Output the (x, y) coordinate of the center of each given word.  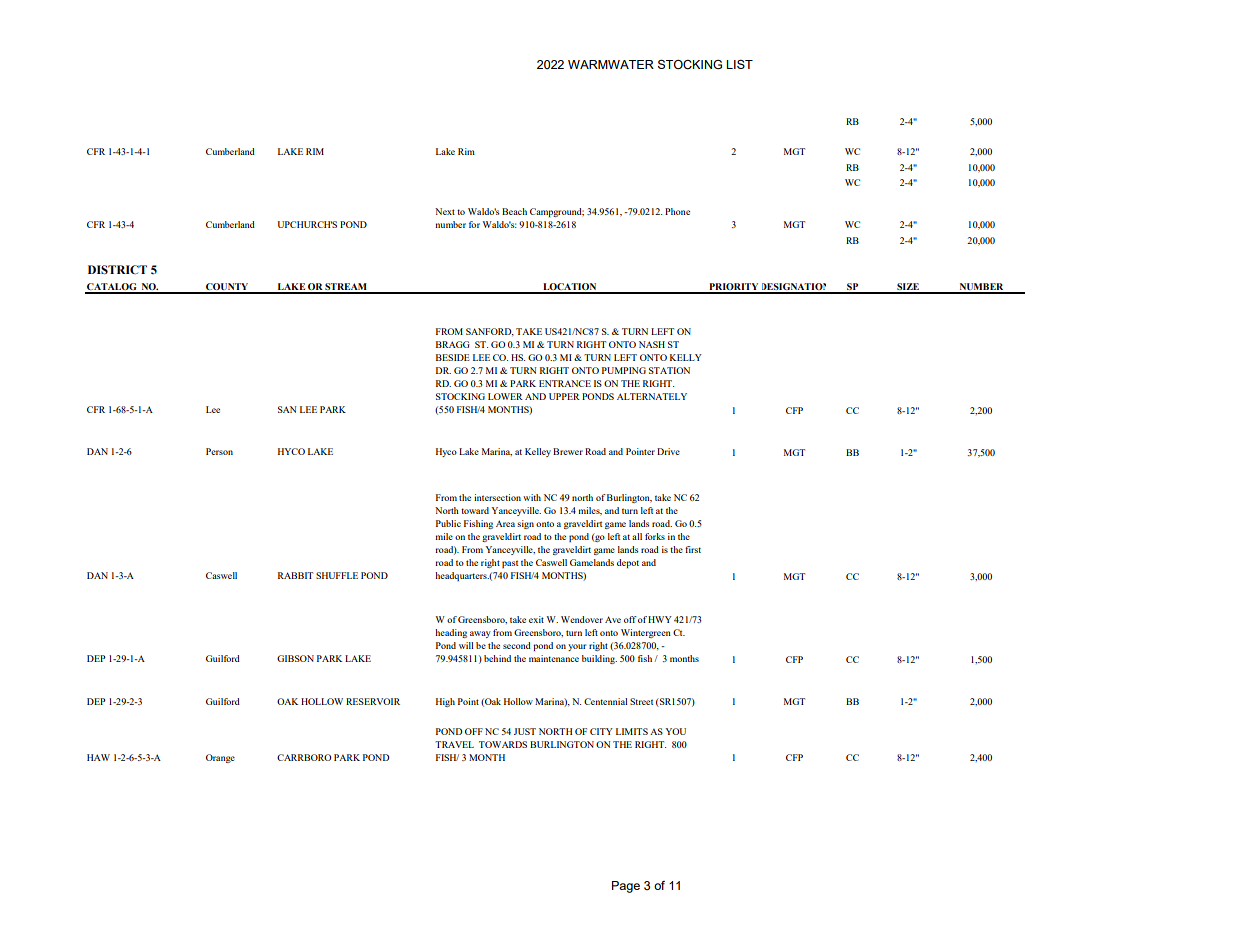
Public (448, 523)
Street (641, 701)
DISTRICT (117, 269)
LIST (739, 64)
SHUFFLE (337, 575)
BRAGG (453, 344)
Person (219, 451)
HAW (98, 757)
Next (445, 211)
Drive (668, 451)
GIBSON (295, 658)
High (445, 702)
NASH (652, 344)
